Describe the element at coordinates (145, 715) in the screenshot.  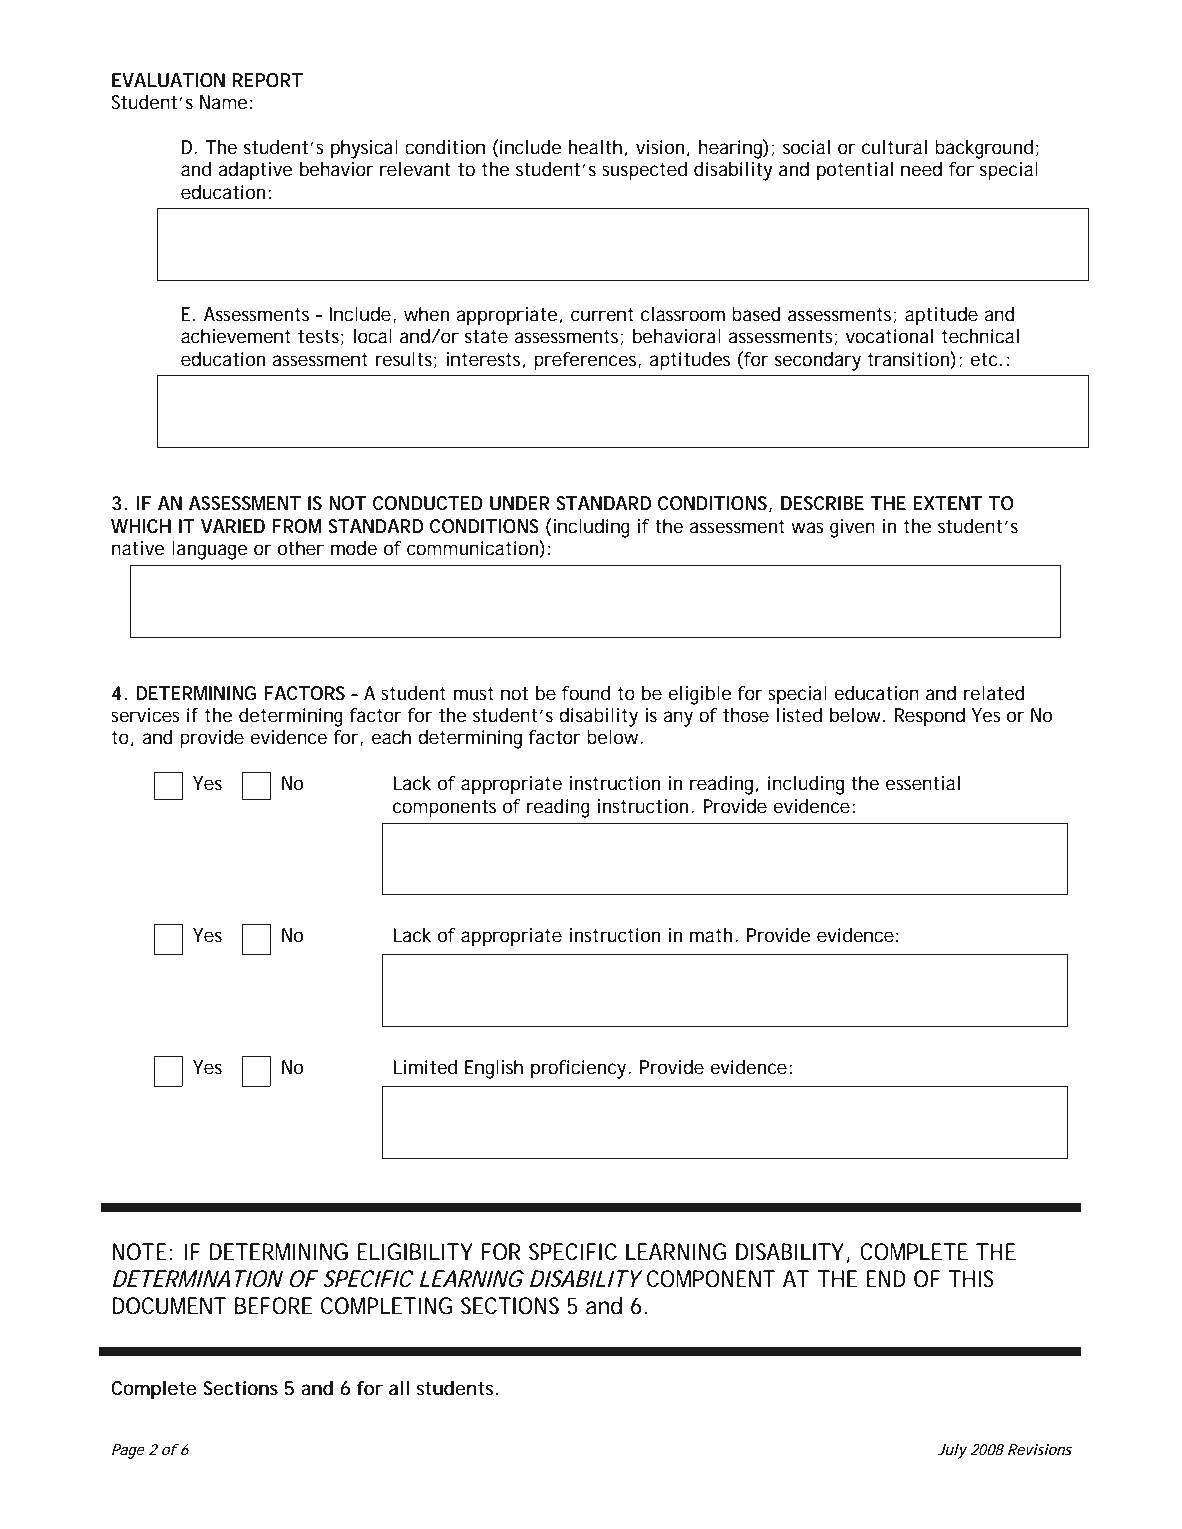
I see `services` at that location.
